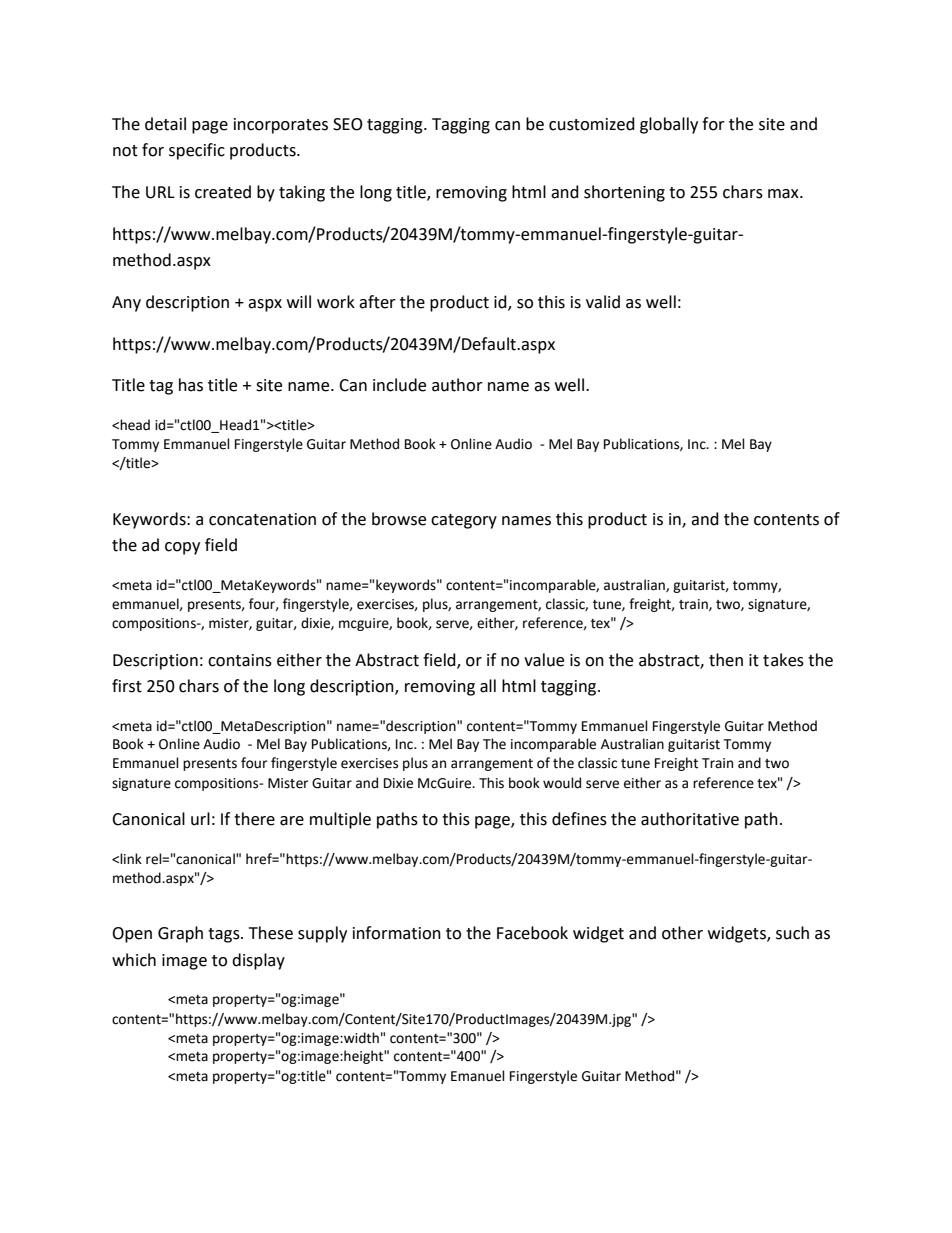 This page has width=952, height=1233. I want to click on valid, so click(603, 302).
